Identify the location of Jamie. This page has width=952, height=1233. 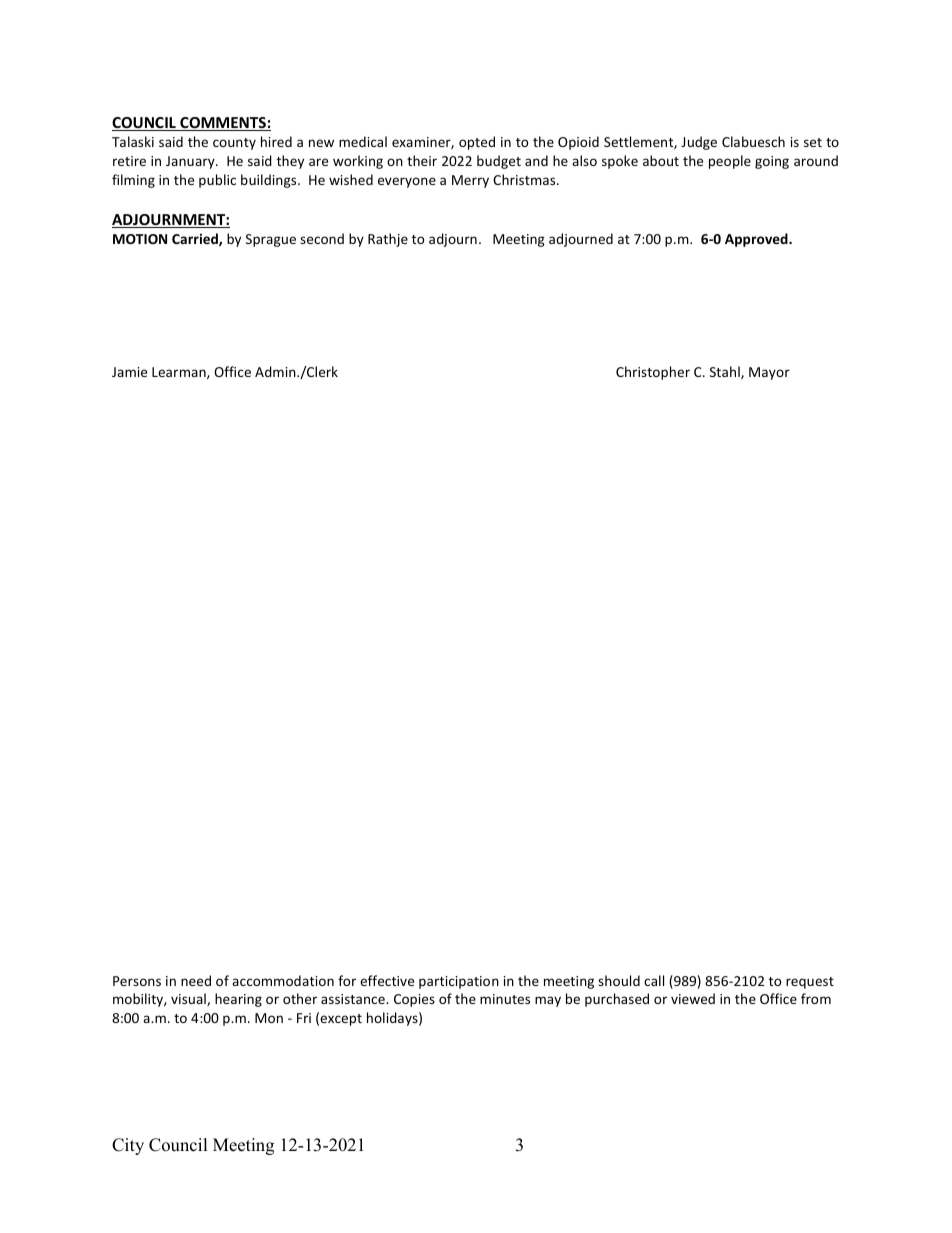
(129, 372).
